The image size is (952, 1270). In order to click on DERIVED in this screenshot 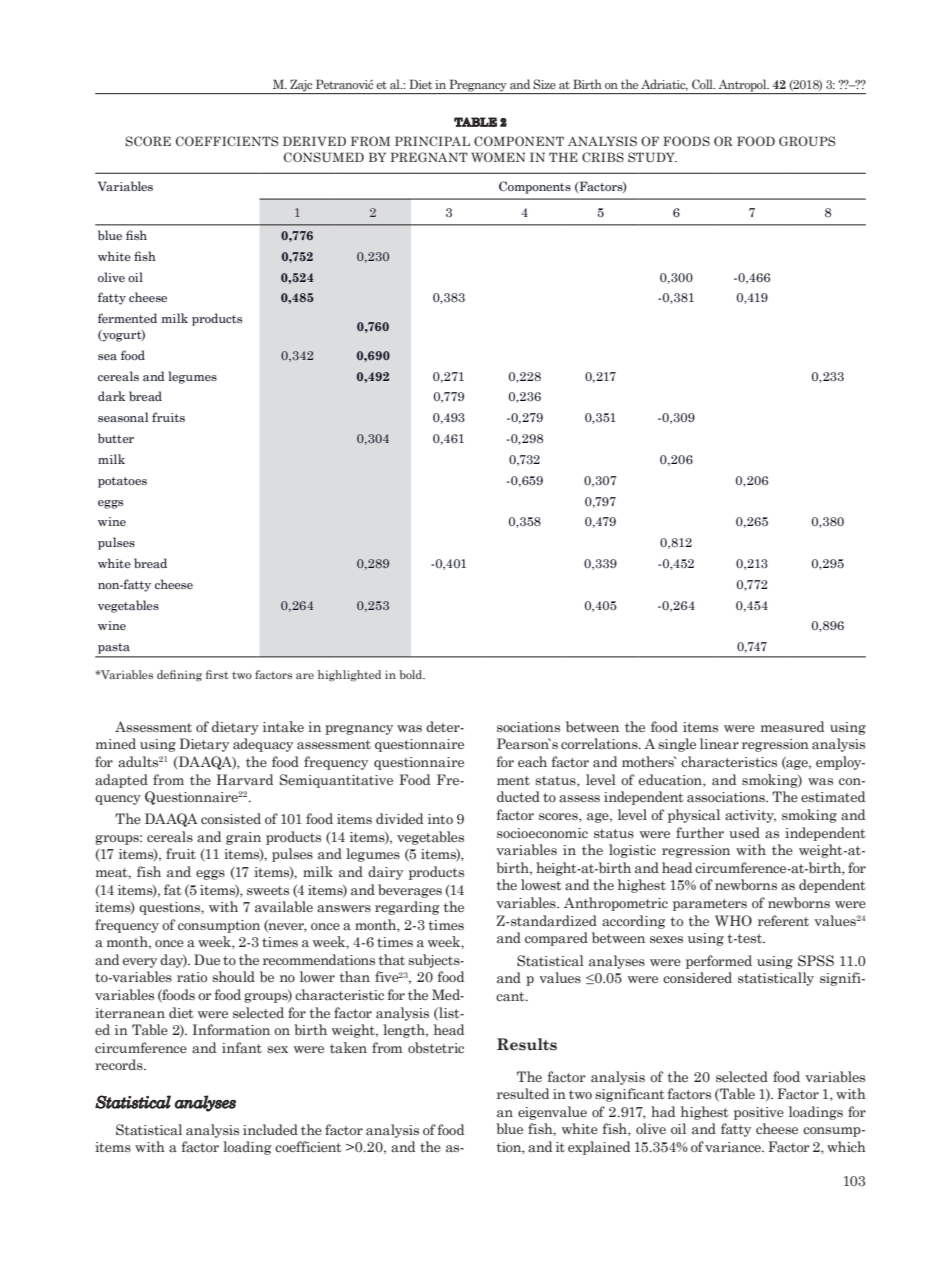, I will do `click(314, 141)`.
